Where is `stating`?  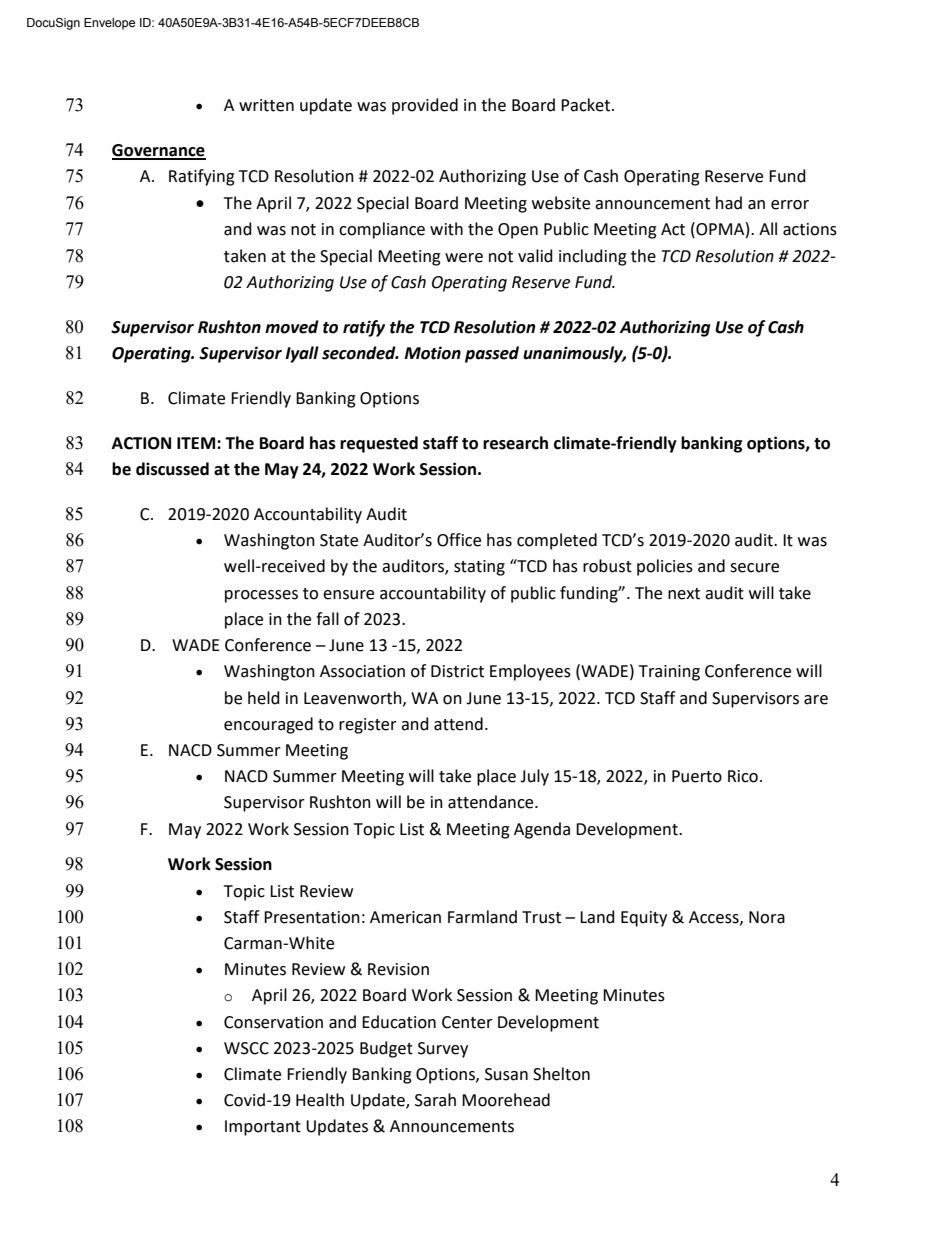
stating is located at coordinates (479, 568).
